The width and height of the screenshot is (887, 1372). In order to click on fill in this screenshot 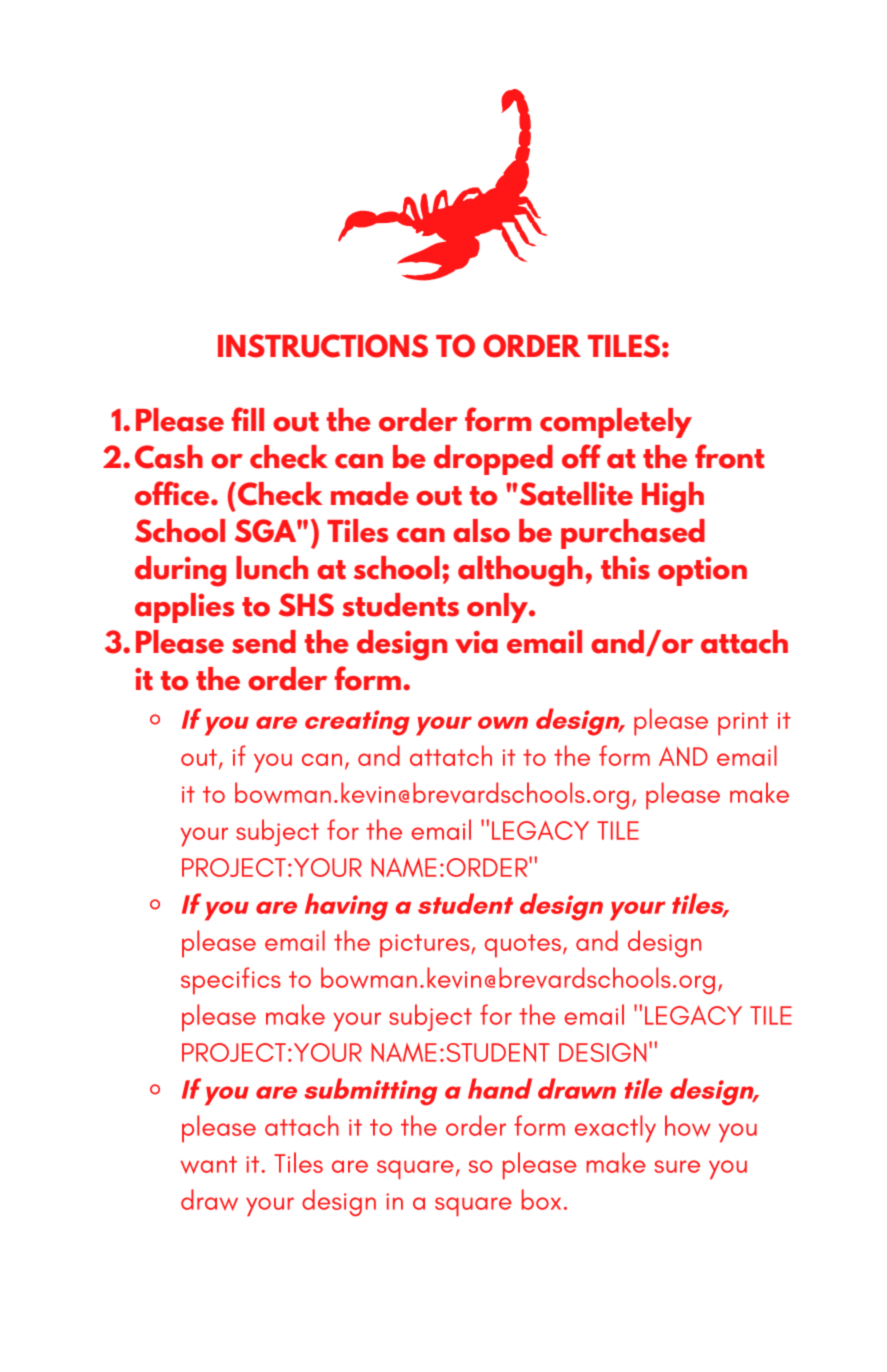, I will do `click(248, 419)`.
